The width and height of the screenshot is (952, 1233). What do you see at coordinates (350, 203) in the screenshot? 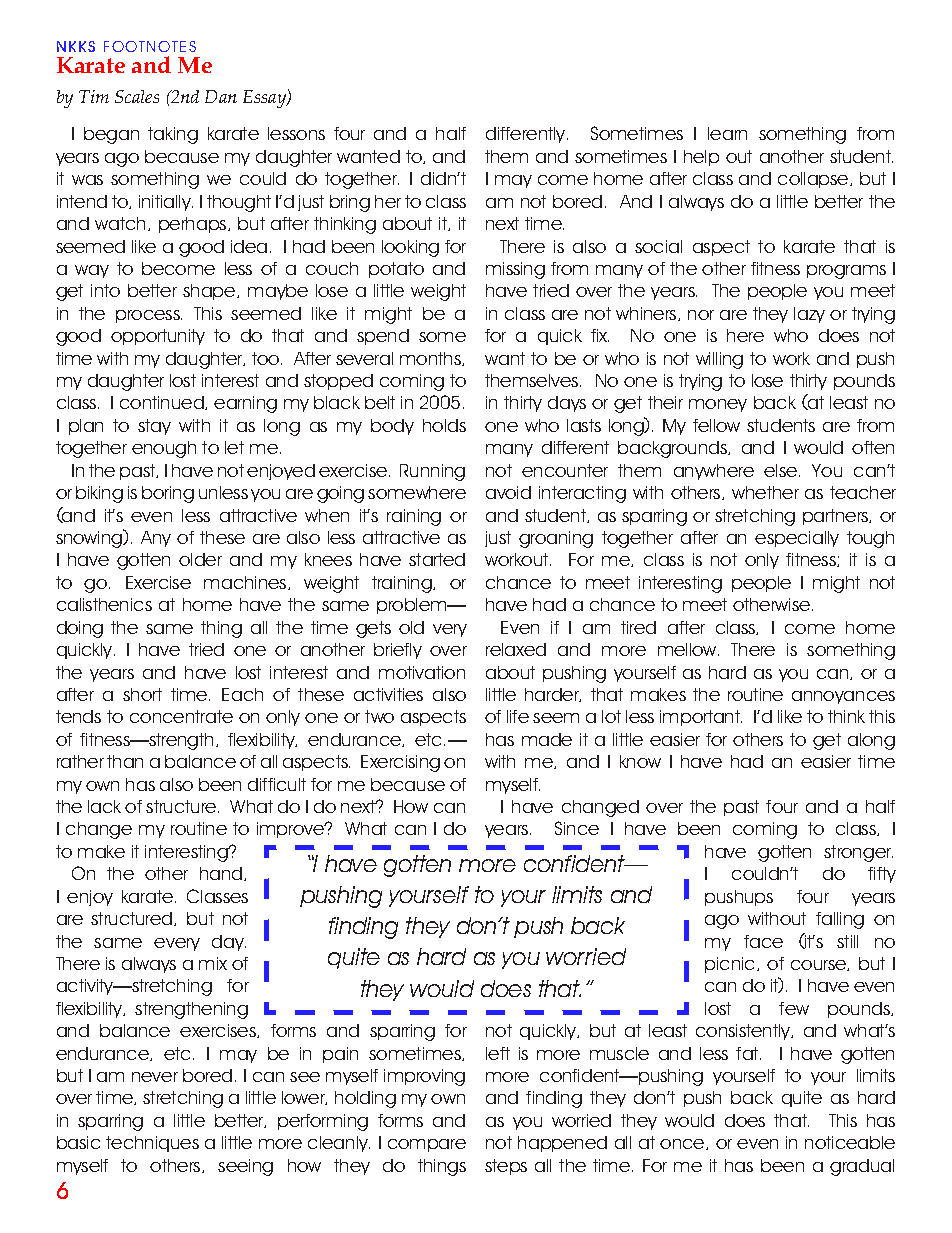
I see `bring` at bounding box center [350, 203].
